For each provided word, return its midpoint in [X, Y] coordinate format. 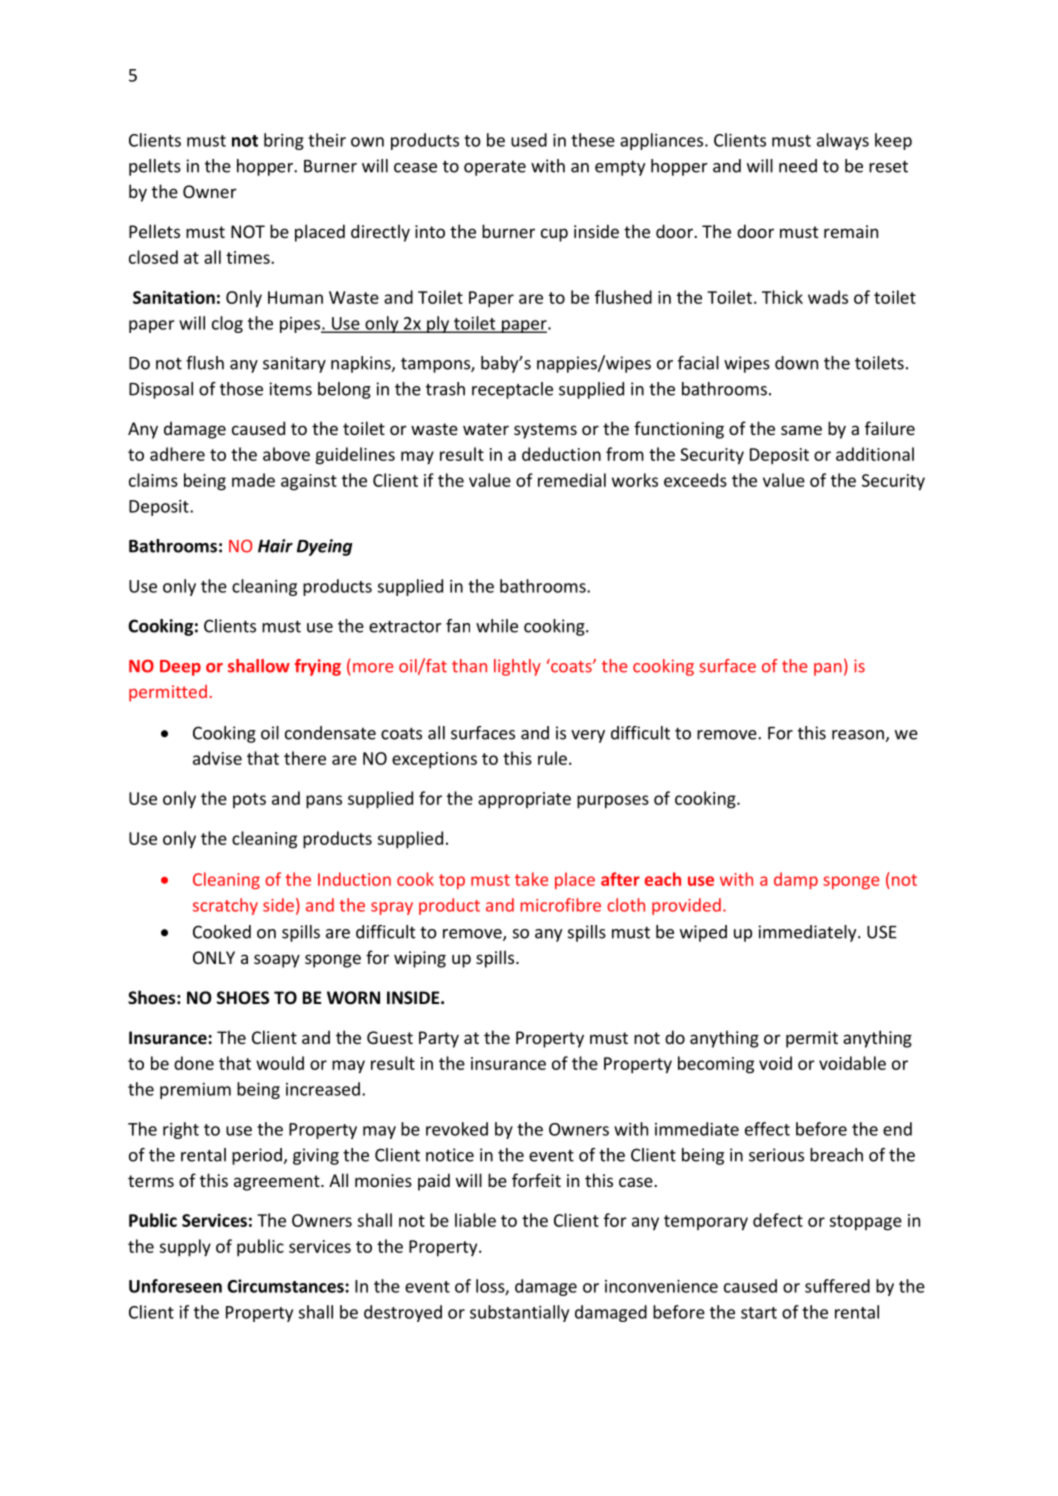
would [280, 1063]
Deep [180, 668]
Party [439, 1039]
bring [284, 141]
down [796, 363]
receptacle [512, 390]
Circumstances [286, 1286]
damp [796, 880]
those [241, 389]
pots [249, 800]
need [798, 166]
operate [495, 168]
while [497, 626]
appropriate [524, 800]
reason [858, 735]
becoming [716, 1065]
